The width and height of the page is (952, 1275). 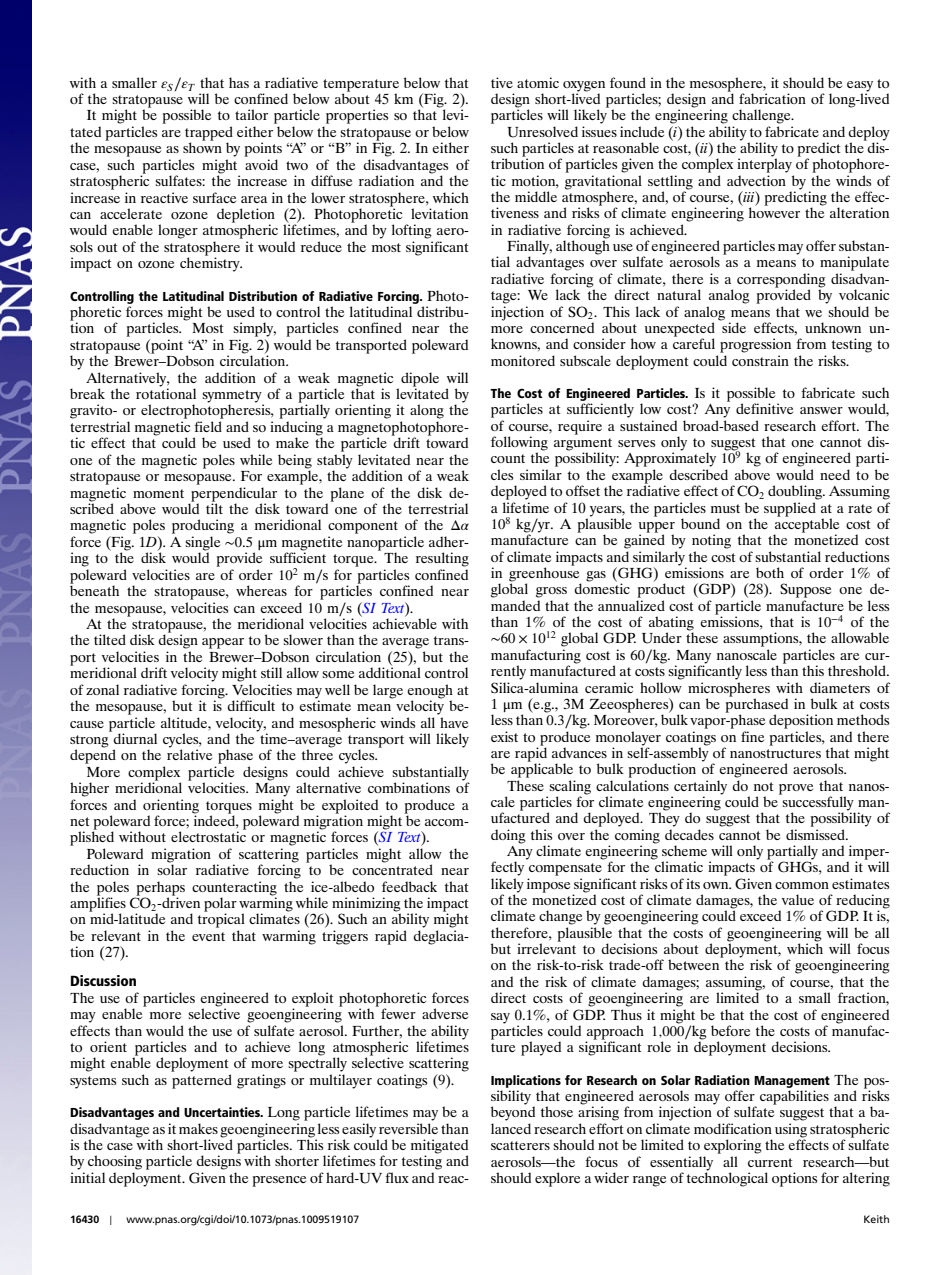 I want to click on trapped, so click(x=209, y=134).
